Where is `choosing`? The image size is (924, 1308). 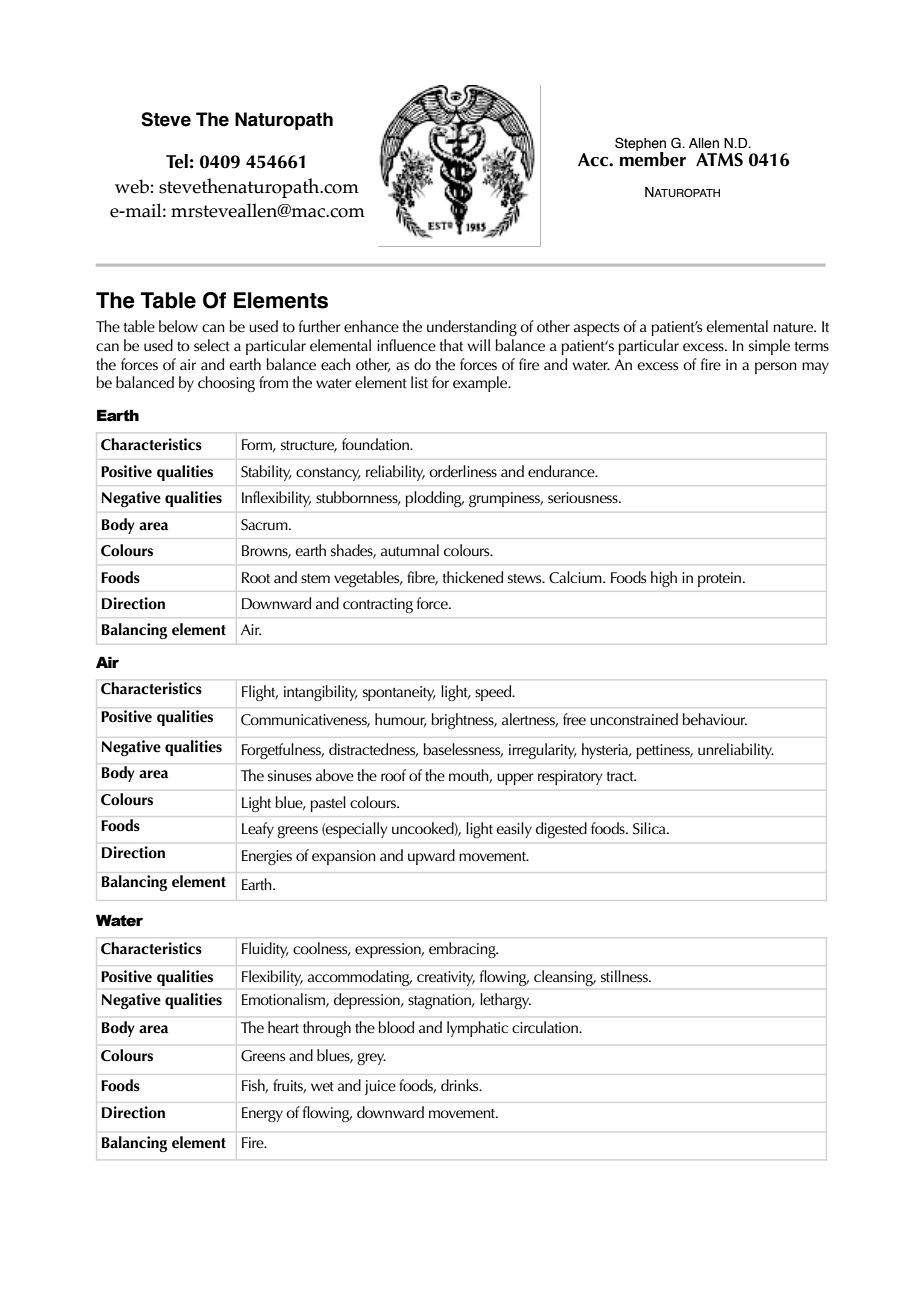
choosing is located at coordinates (226, 384).
